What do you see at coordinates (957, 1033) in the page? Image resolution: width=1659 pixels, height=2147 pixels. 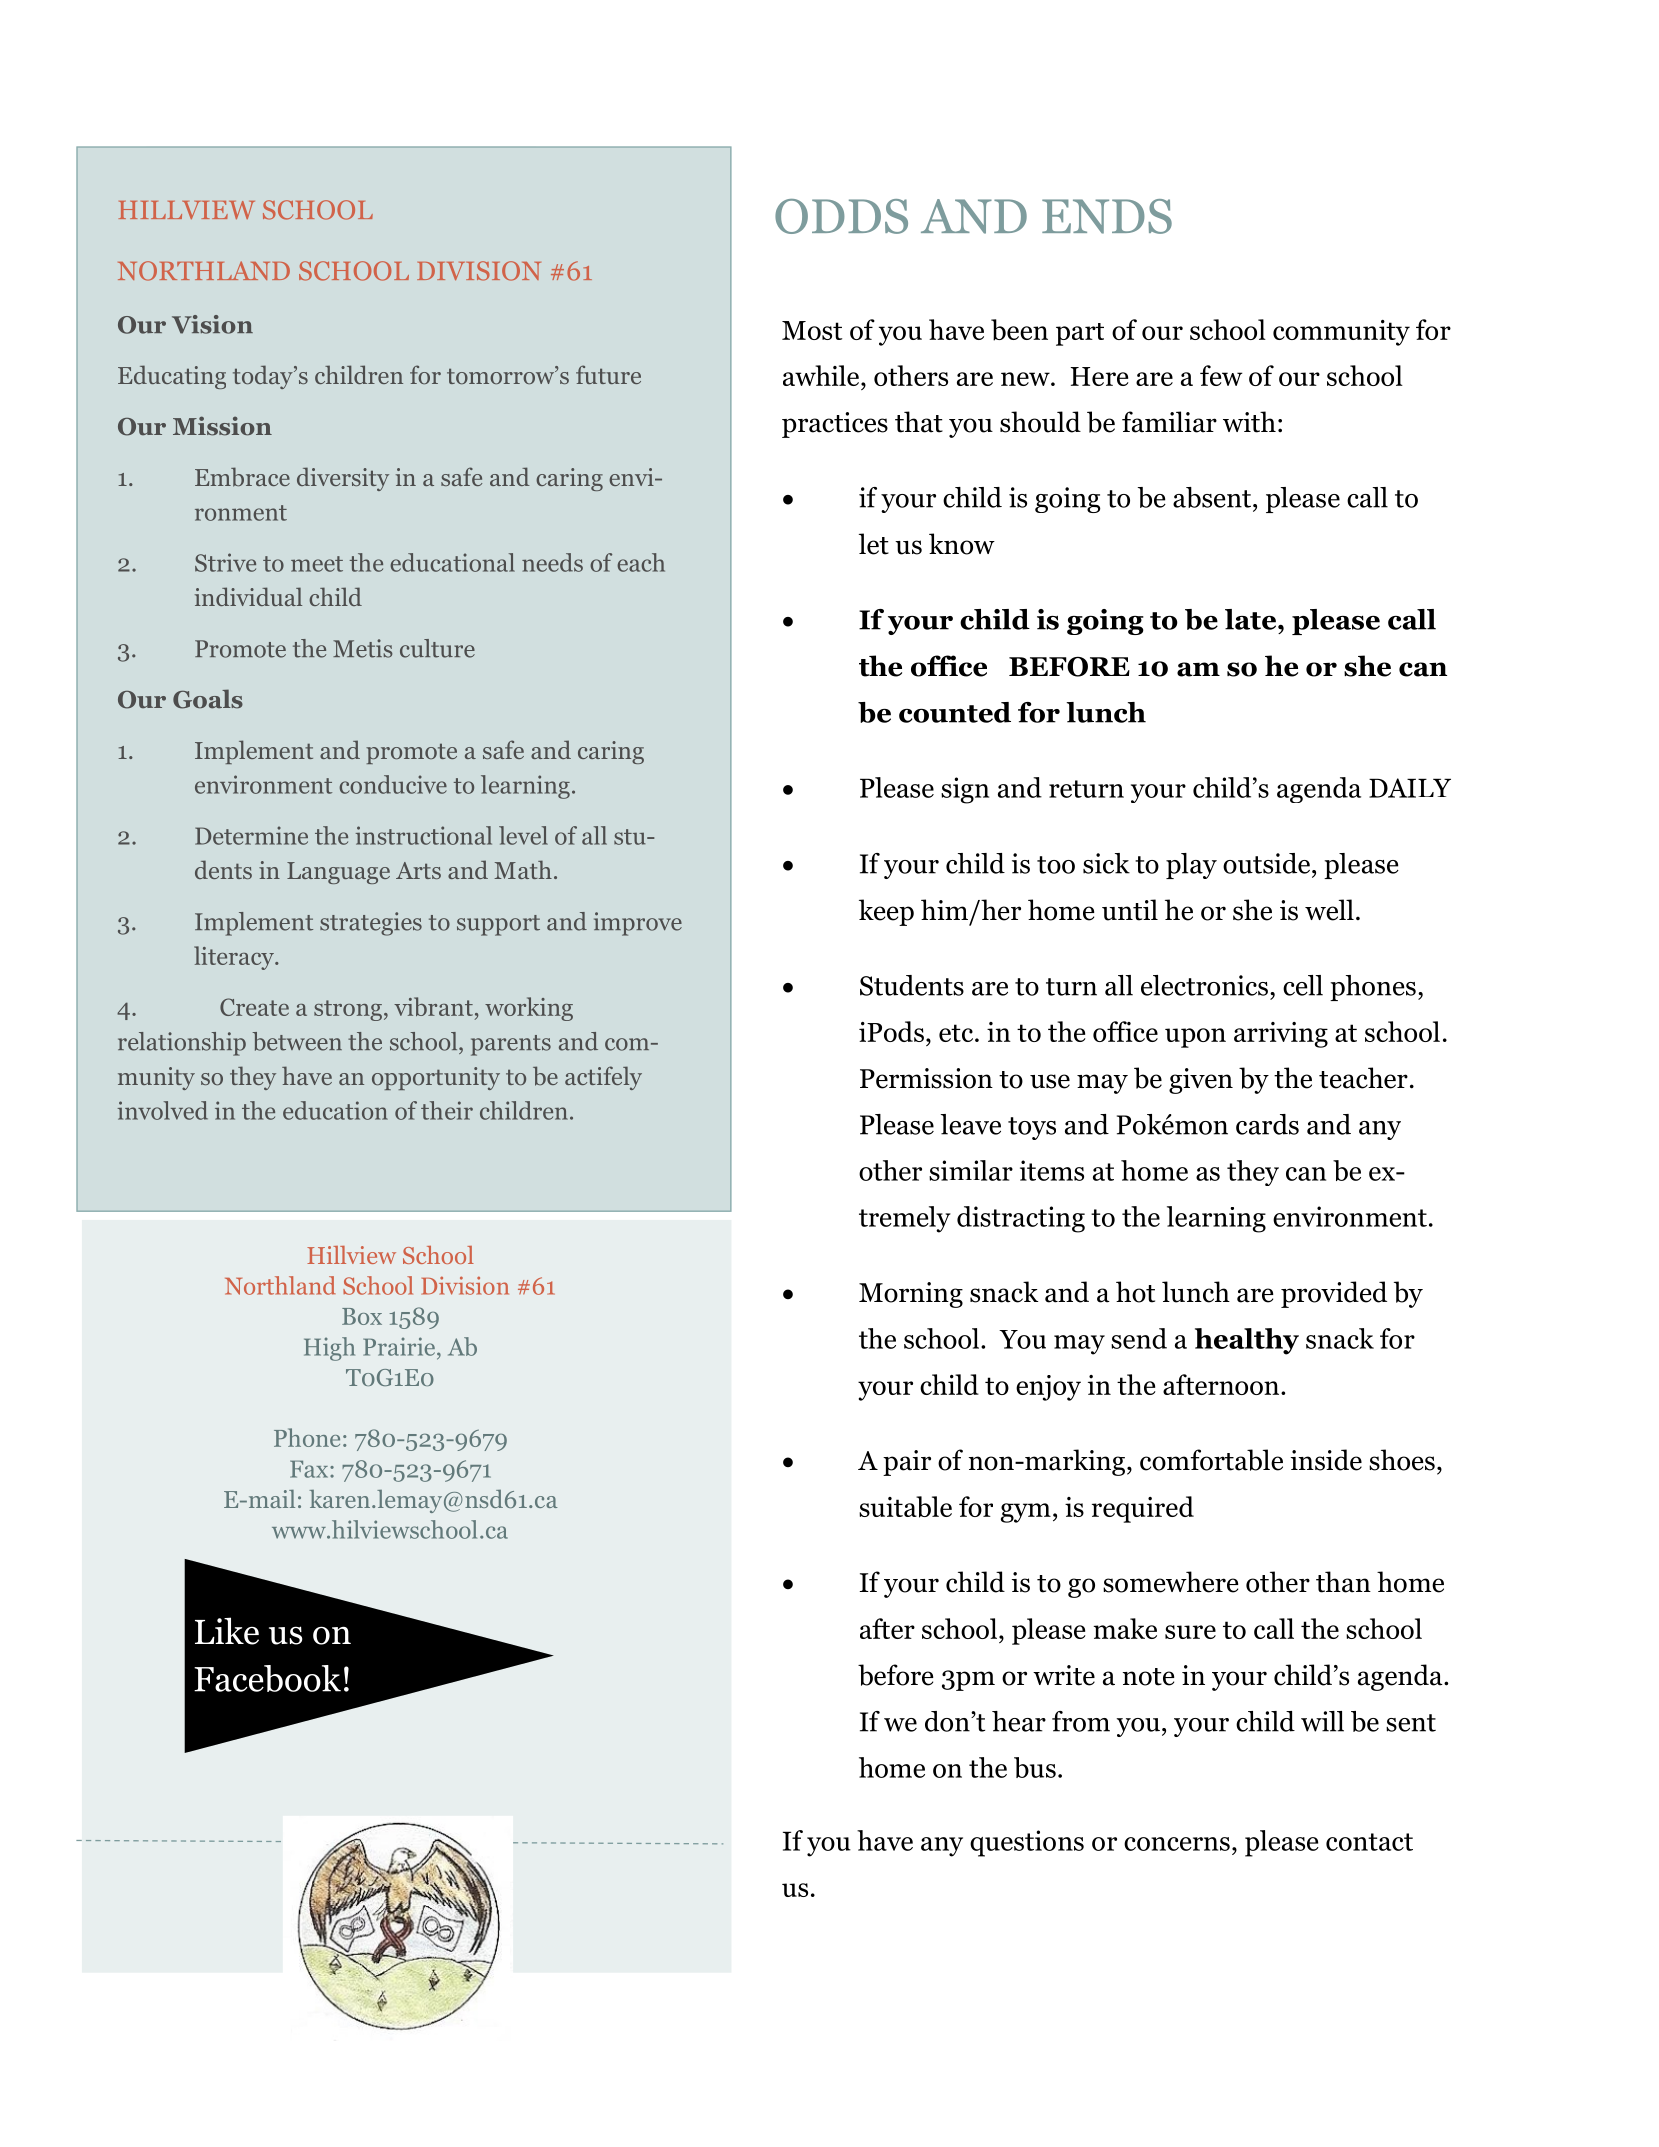 I see `etc` at bounding box center [957, 1033].
